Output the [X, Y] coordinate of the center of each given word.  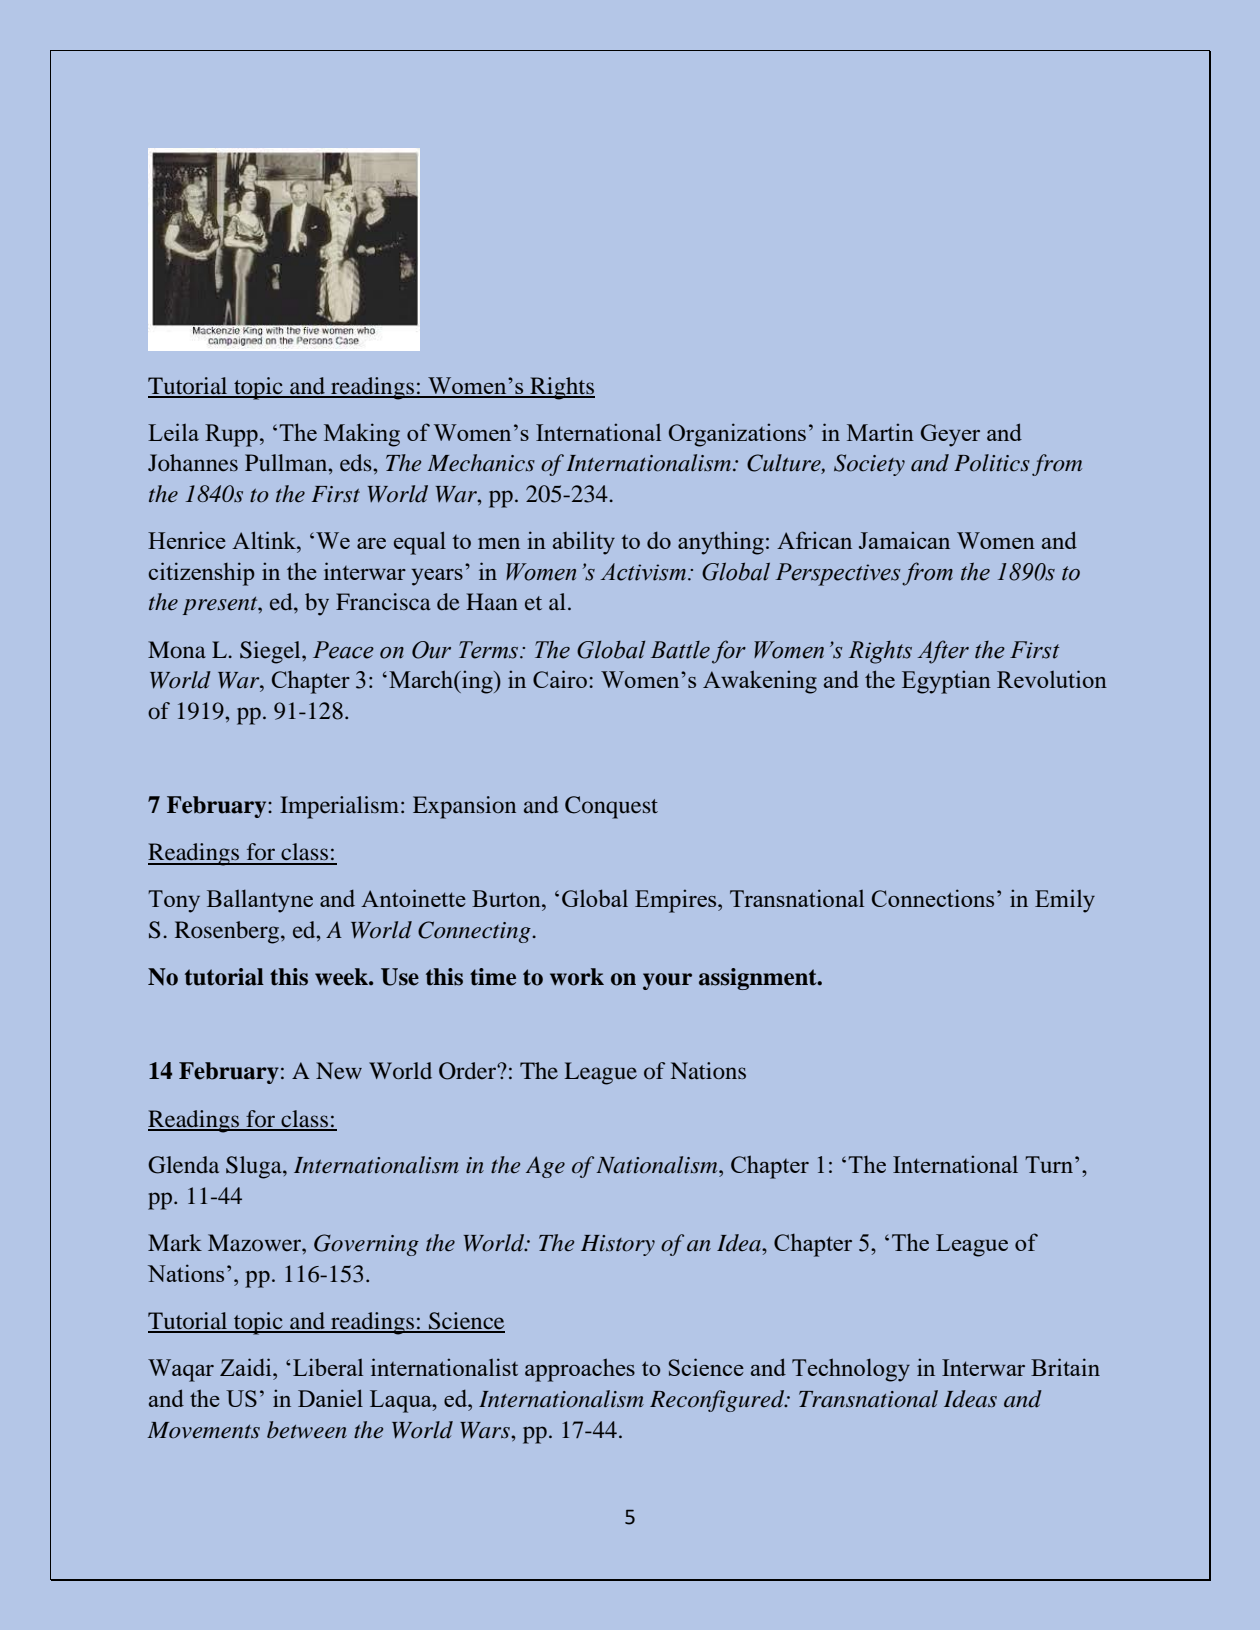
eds [357, 463]
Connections [933, 898]
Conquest [611, 807]
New [339, 1070]
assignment [759, 979]
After [943, 652]
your [667, 981]
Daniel [330, 1398]
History [618, 1245]
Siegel [271, 652]
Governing [366, 1245]
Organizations [737, 435]
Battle [680, 650]
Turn [1049, 1164]
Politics [992, 463]
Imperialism [341, 807]
